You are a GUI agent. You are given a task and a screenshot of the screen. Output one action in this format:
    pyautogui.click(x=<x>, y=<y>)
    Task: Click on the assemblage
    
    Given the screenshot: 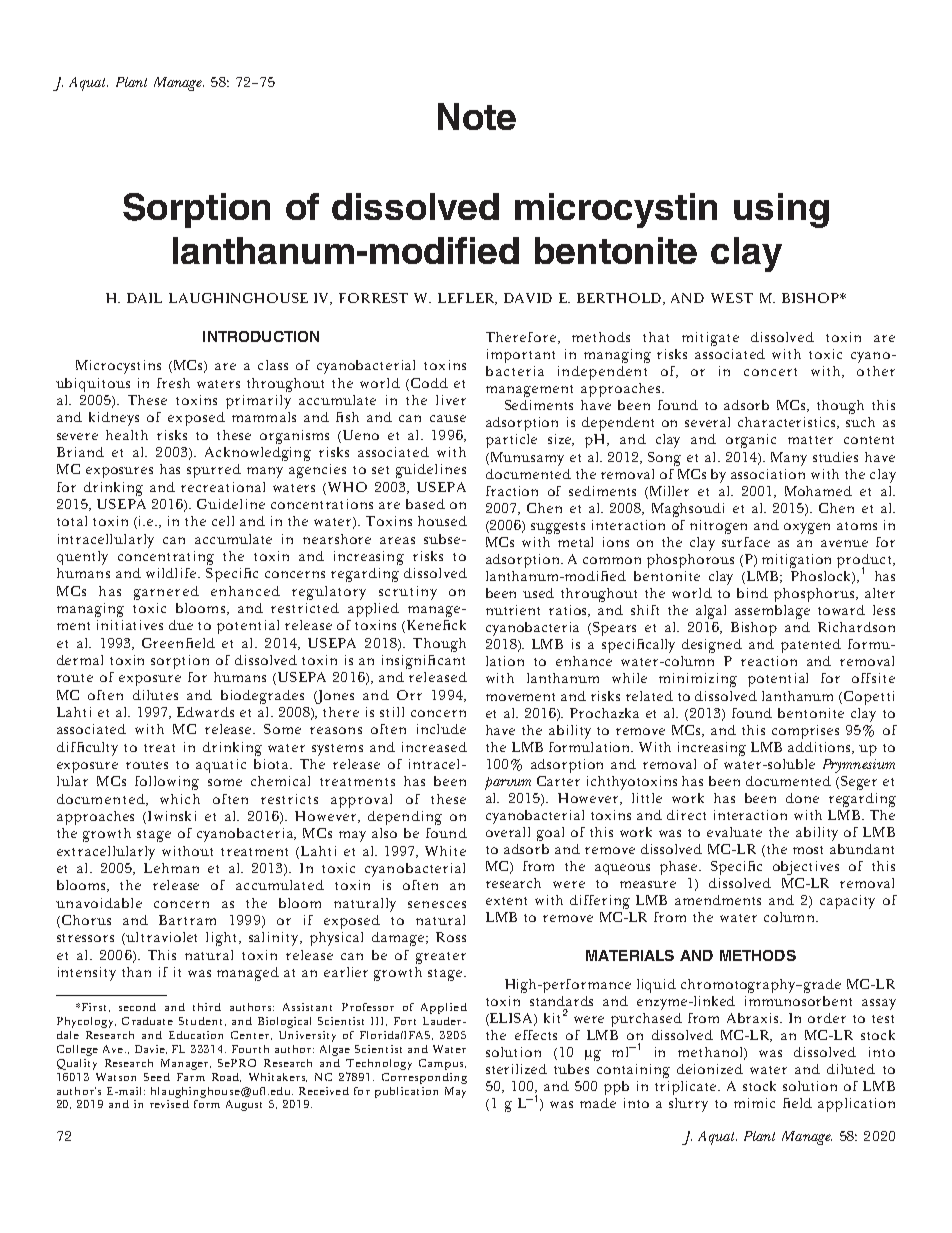 What is the action you would take?
    pyautogui.click(x=772, y=612)
